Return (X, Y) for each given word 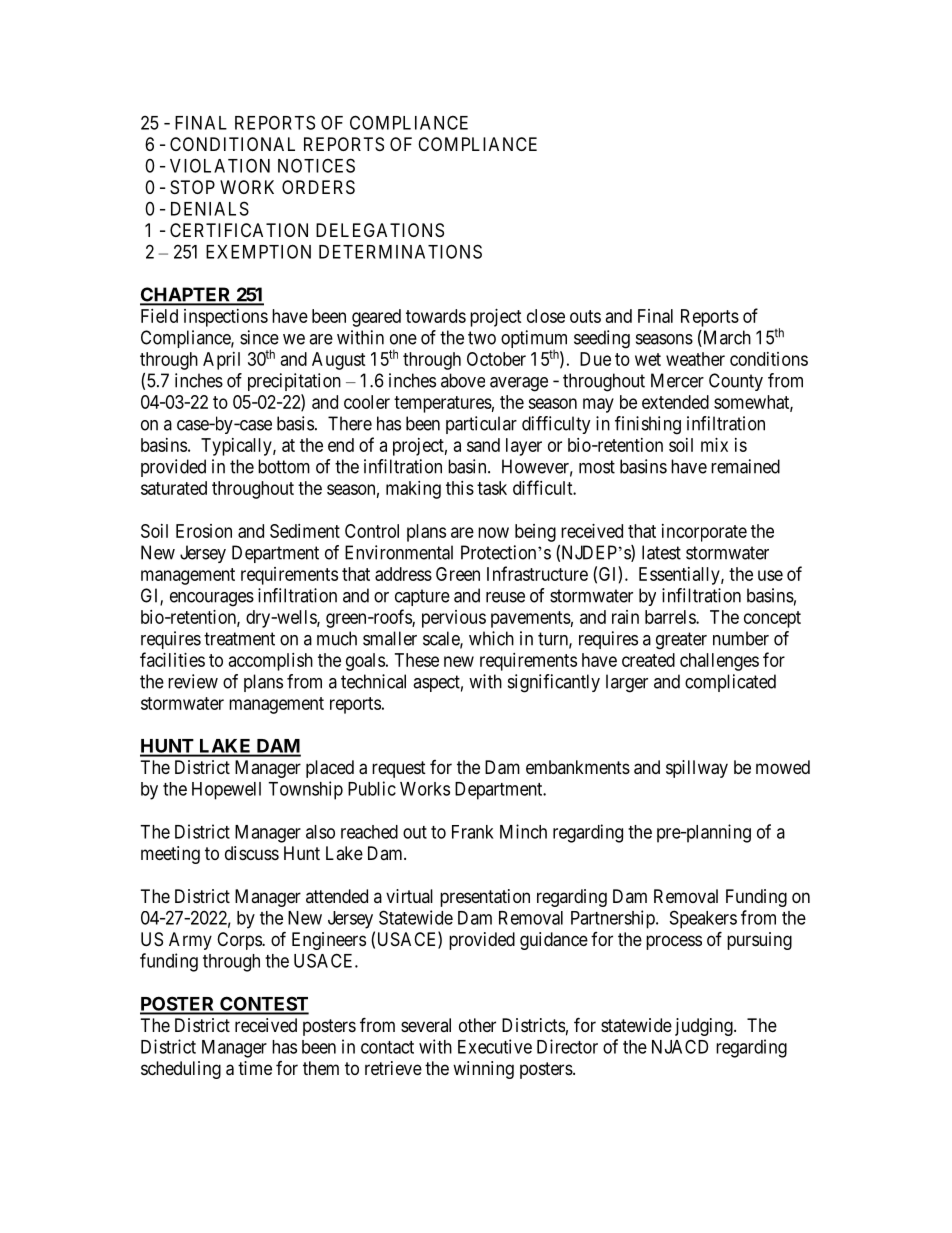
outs (585, 316)
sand (483, 445)
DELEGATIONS (380, 230)
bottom (284, 466)
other (477, 1025)
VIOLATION (220, 165)
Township (305, 790)
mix (714, 445)
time (255, 1068)
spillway (697, 769)
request (399, 769)
